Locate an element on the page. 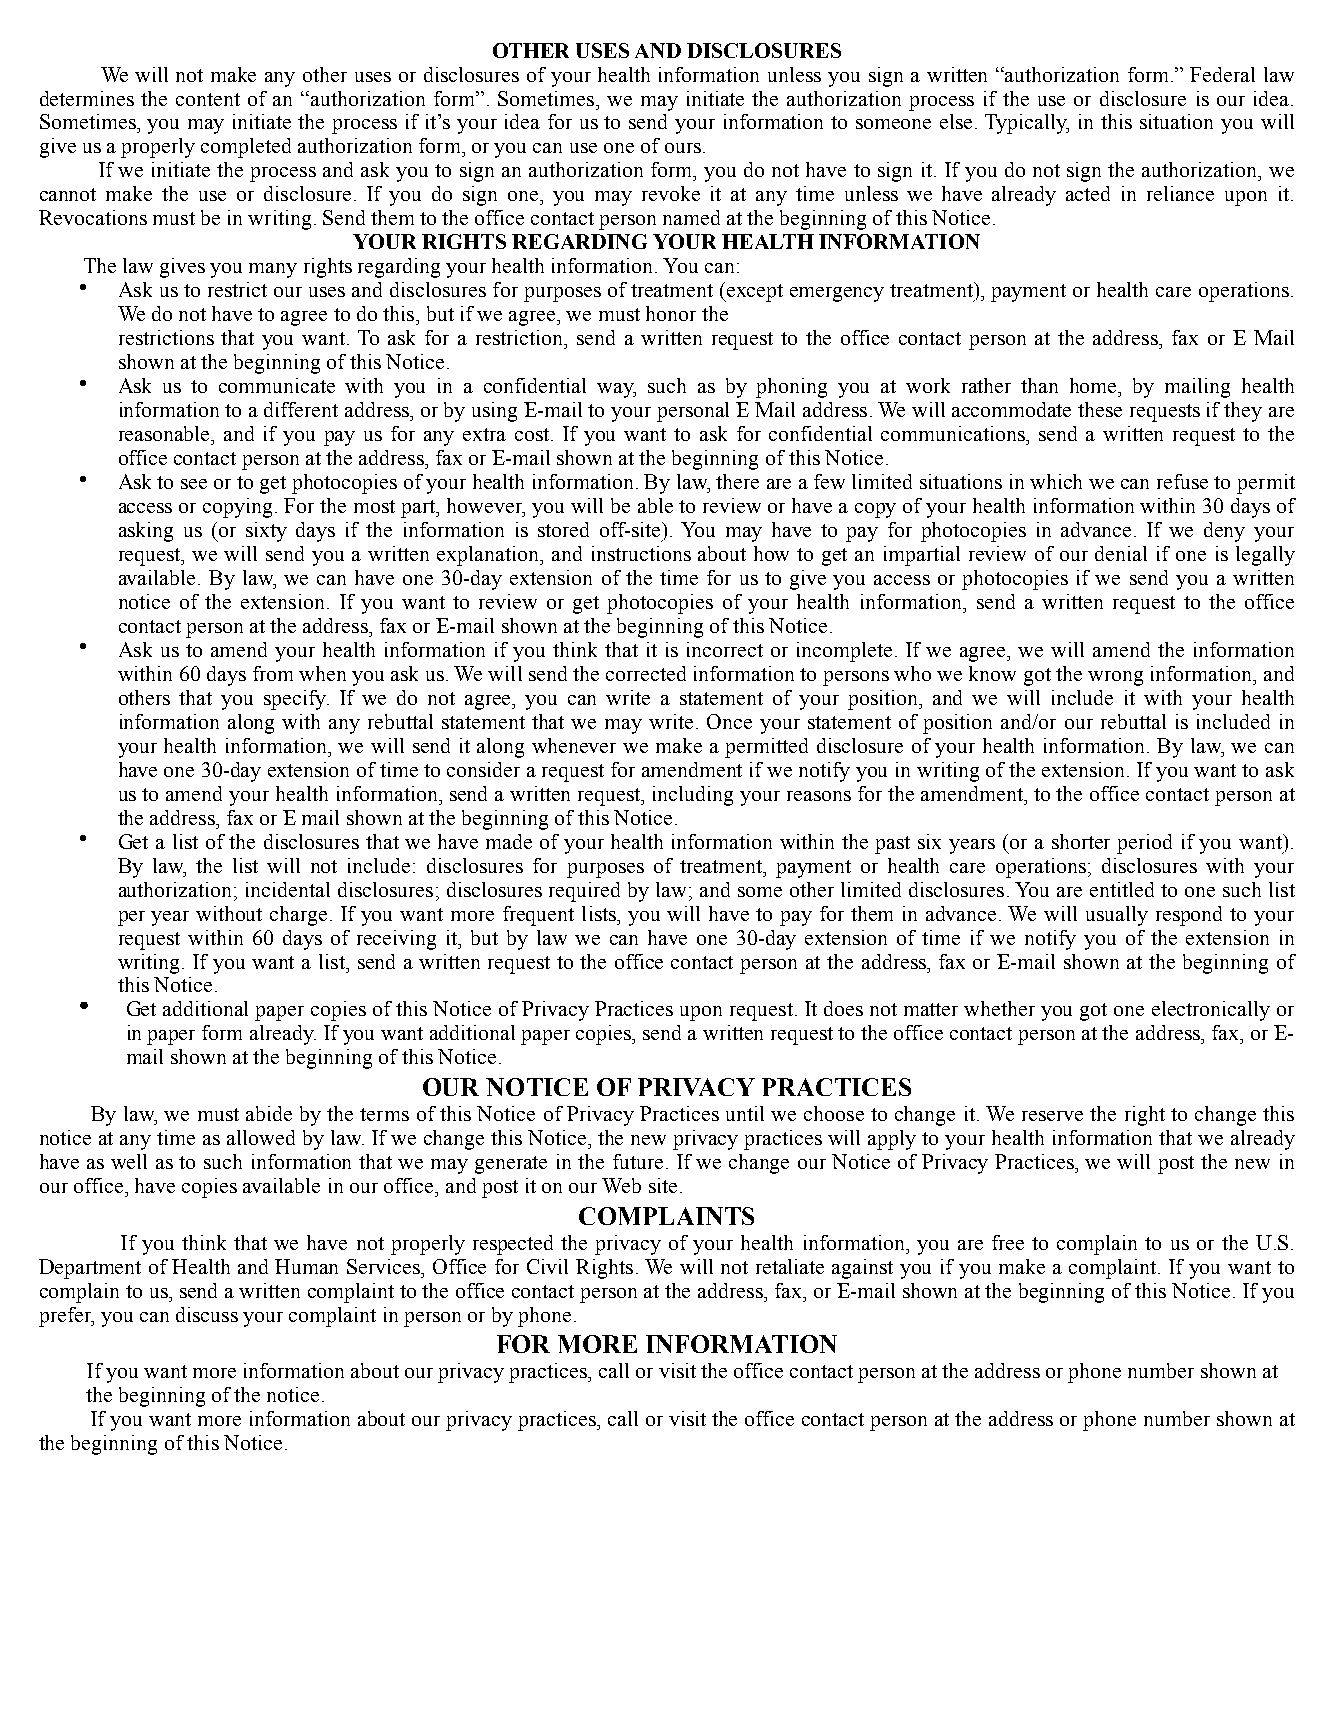 This page has height=1726, width=1334. content is located at coordinates (208, 99).
